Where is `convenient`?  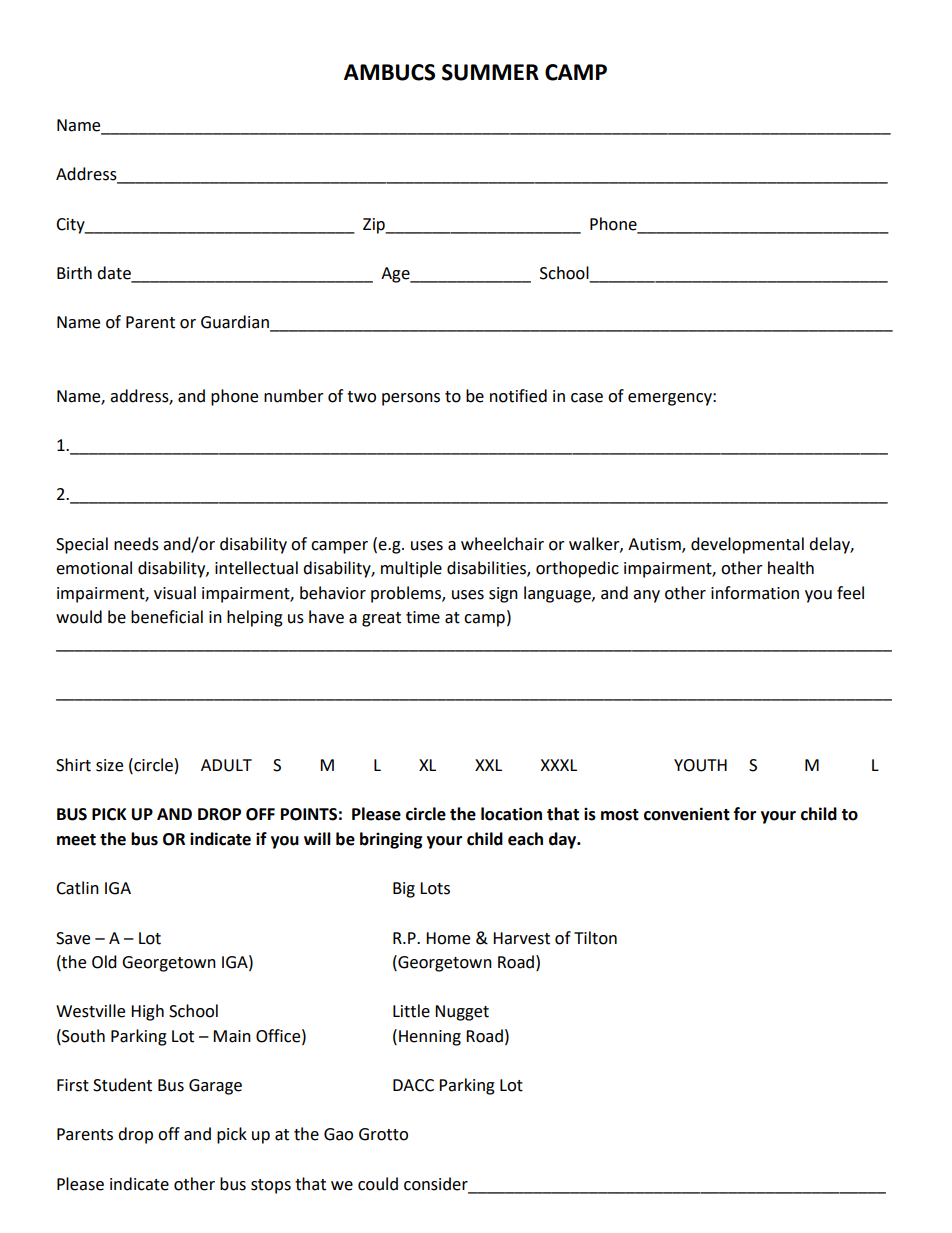 convenient is located at coordinates (687, 814).
